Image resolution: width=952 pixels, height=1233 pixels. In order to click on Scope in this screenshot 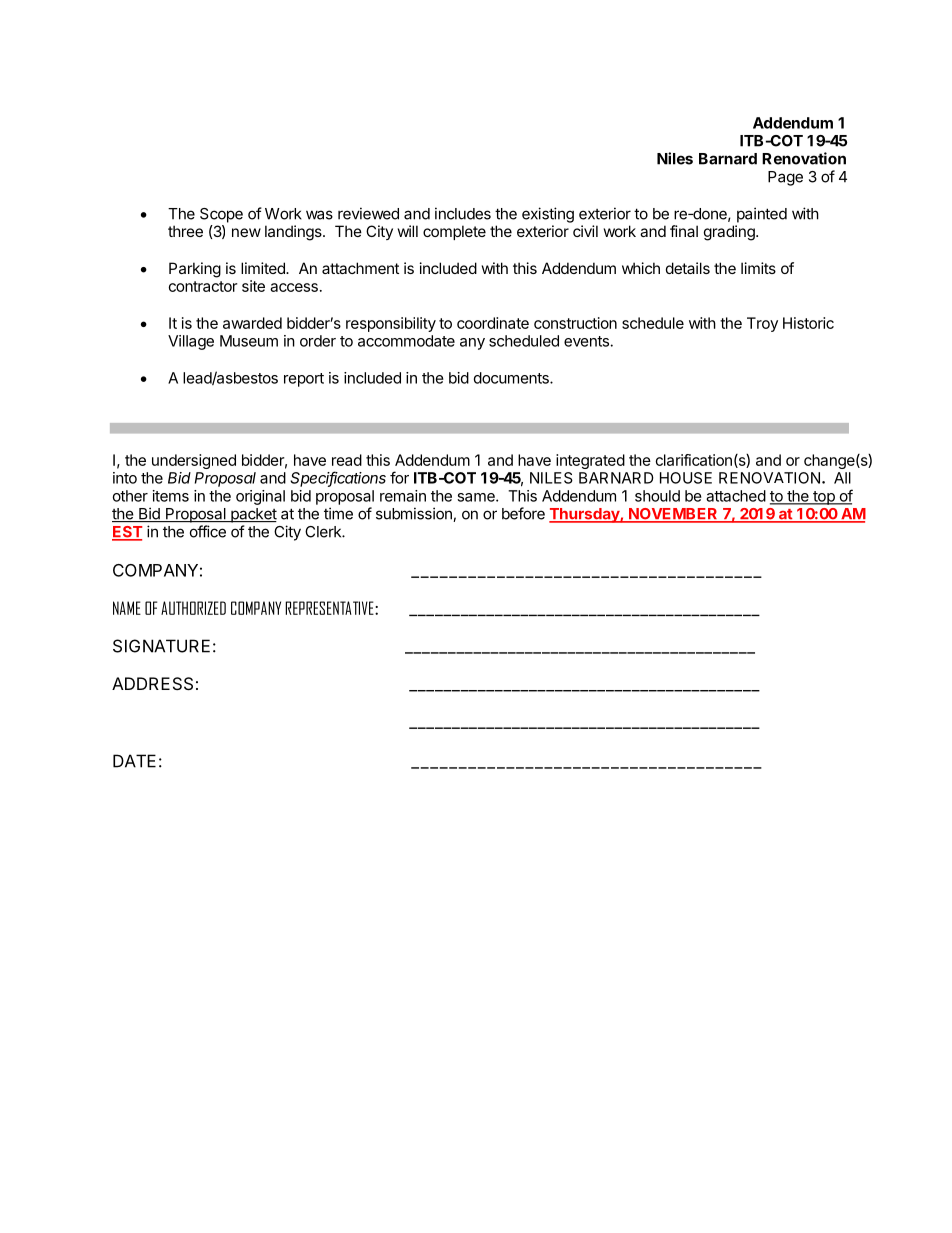, I will do `click(221, 215)`.
